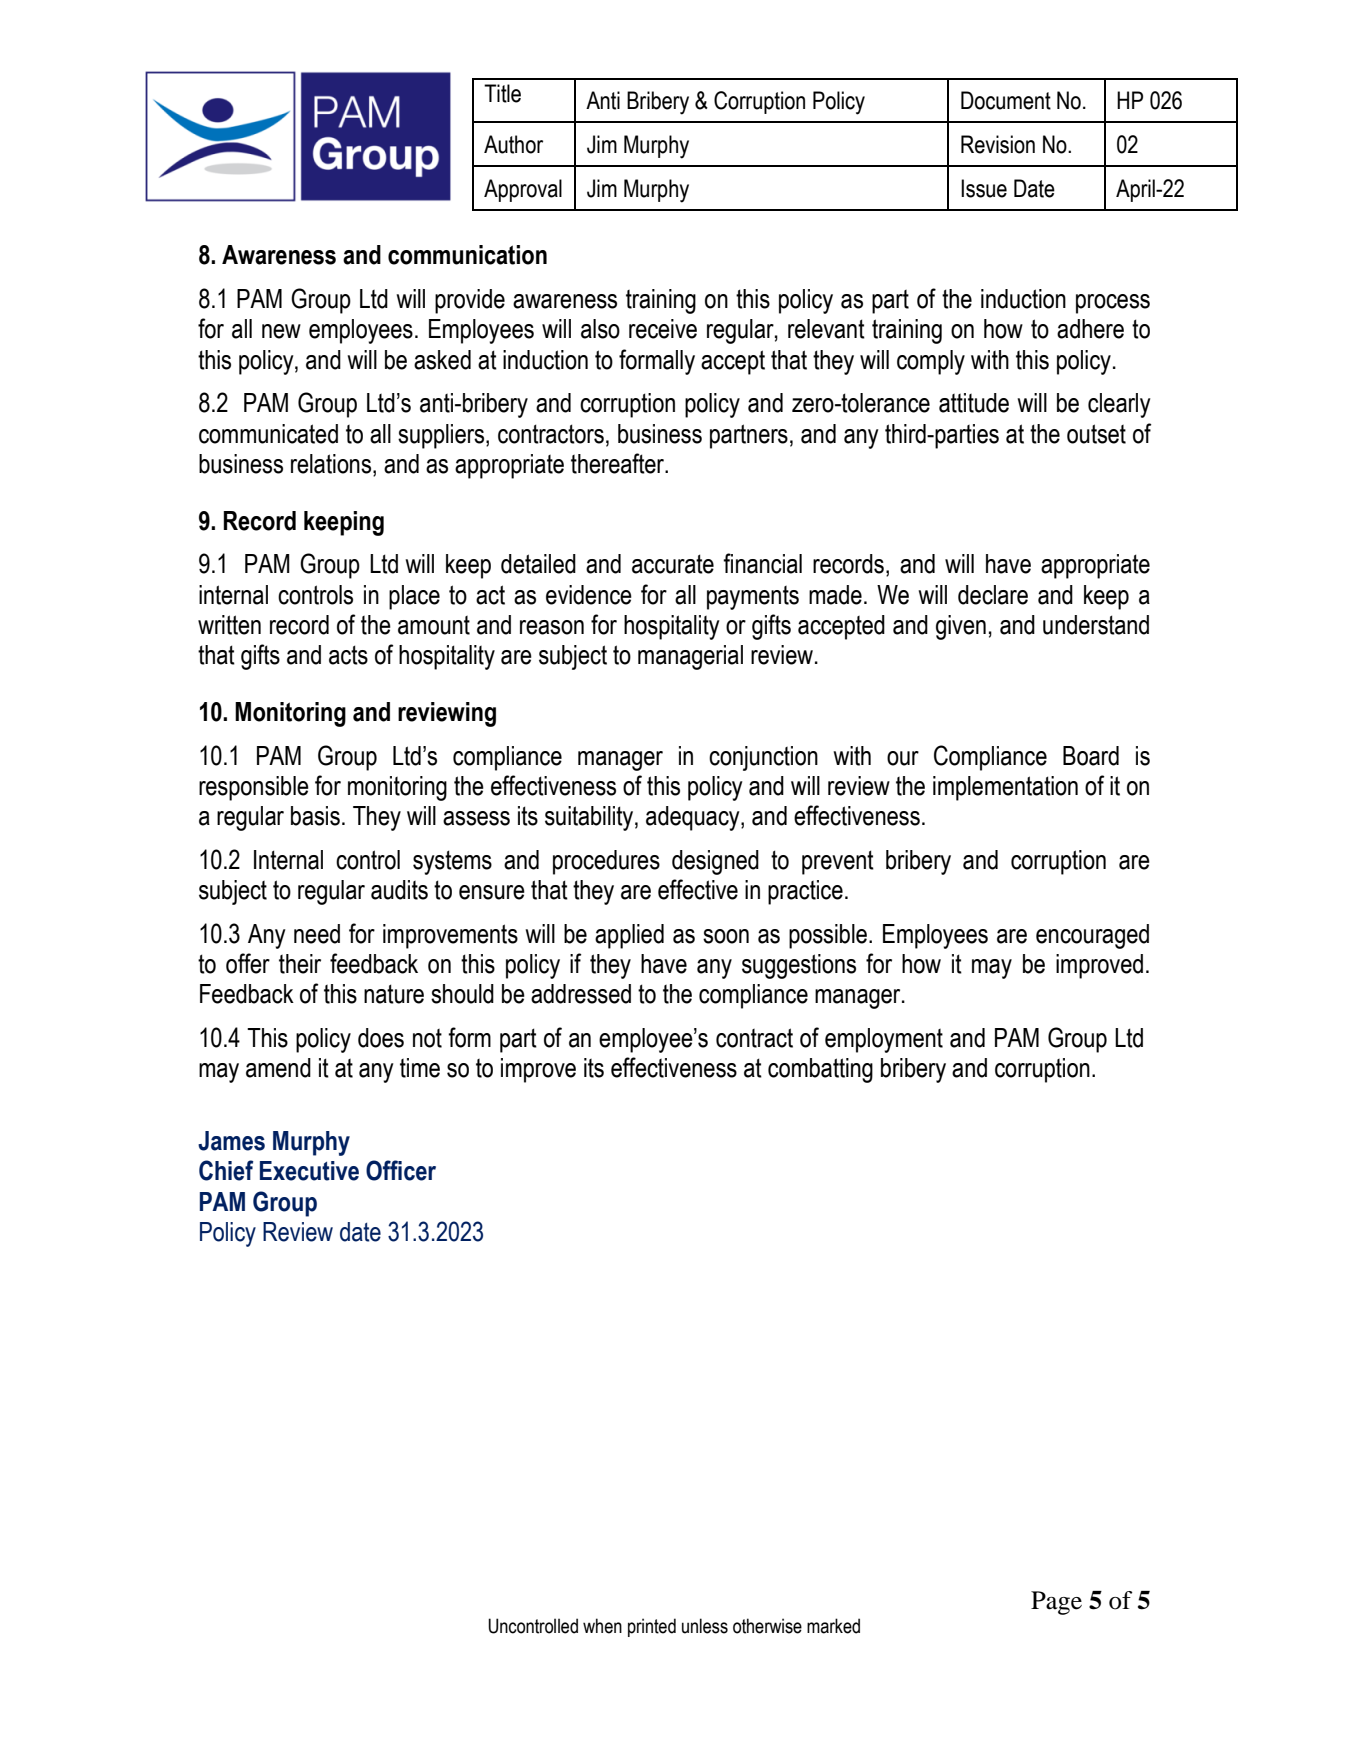 The height and width of the screenshot is (1745, 1349). Describe the element at coordinates (884, 1040) in the screenshot. I see `employment` at that location.
